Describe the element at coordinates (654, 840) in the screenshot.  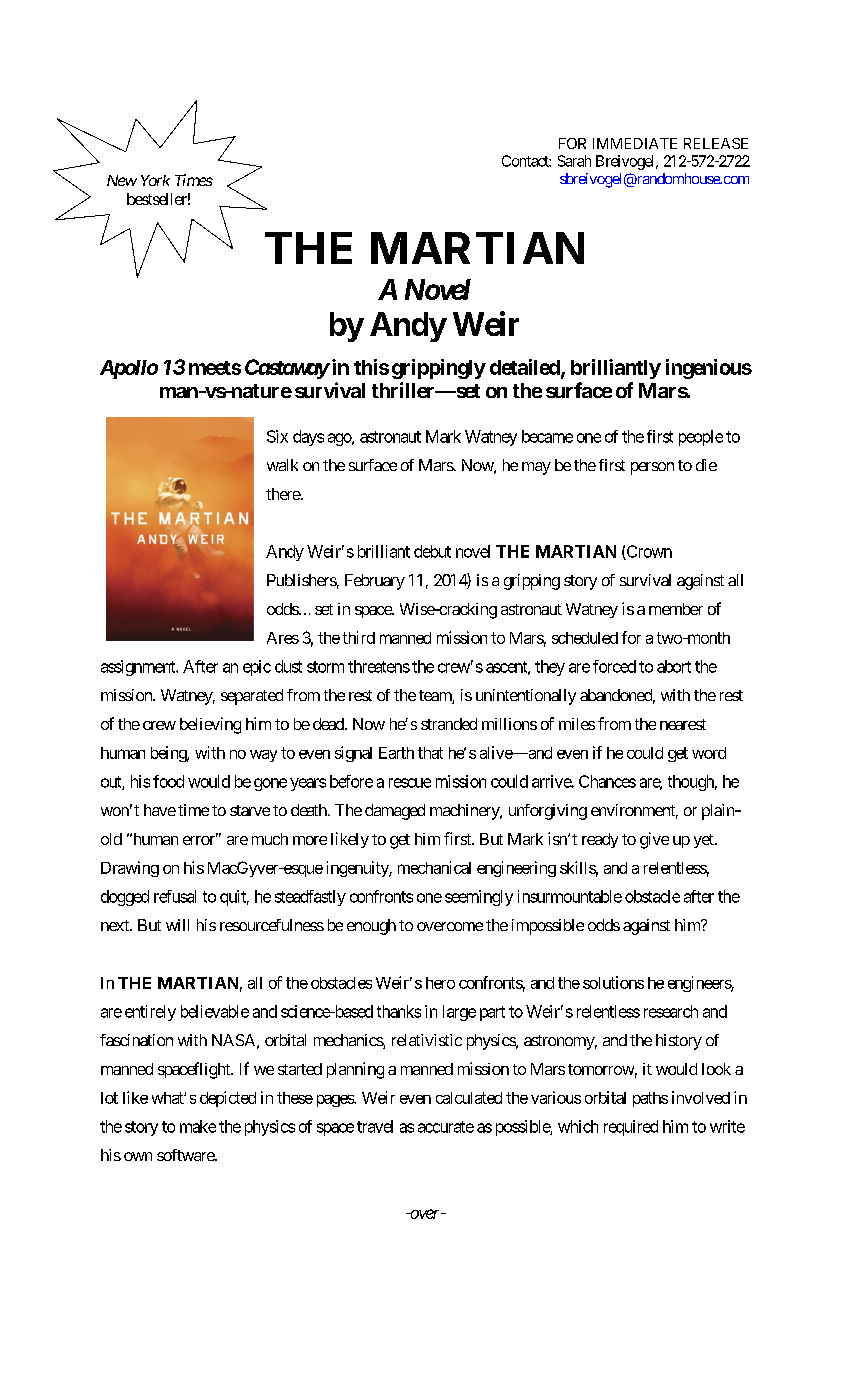
I see `give` at that location.
